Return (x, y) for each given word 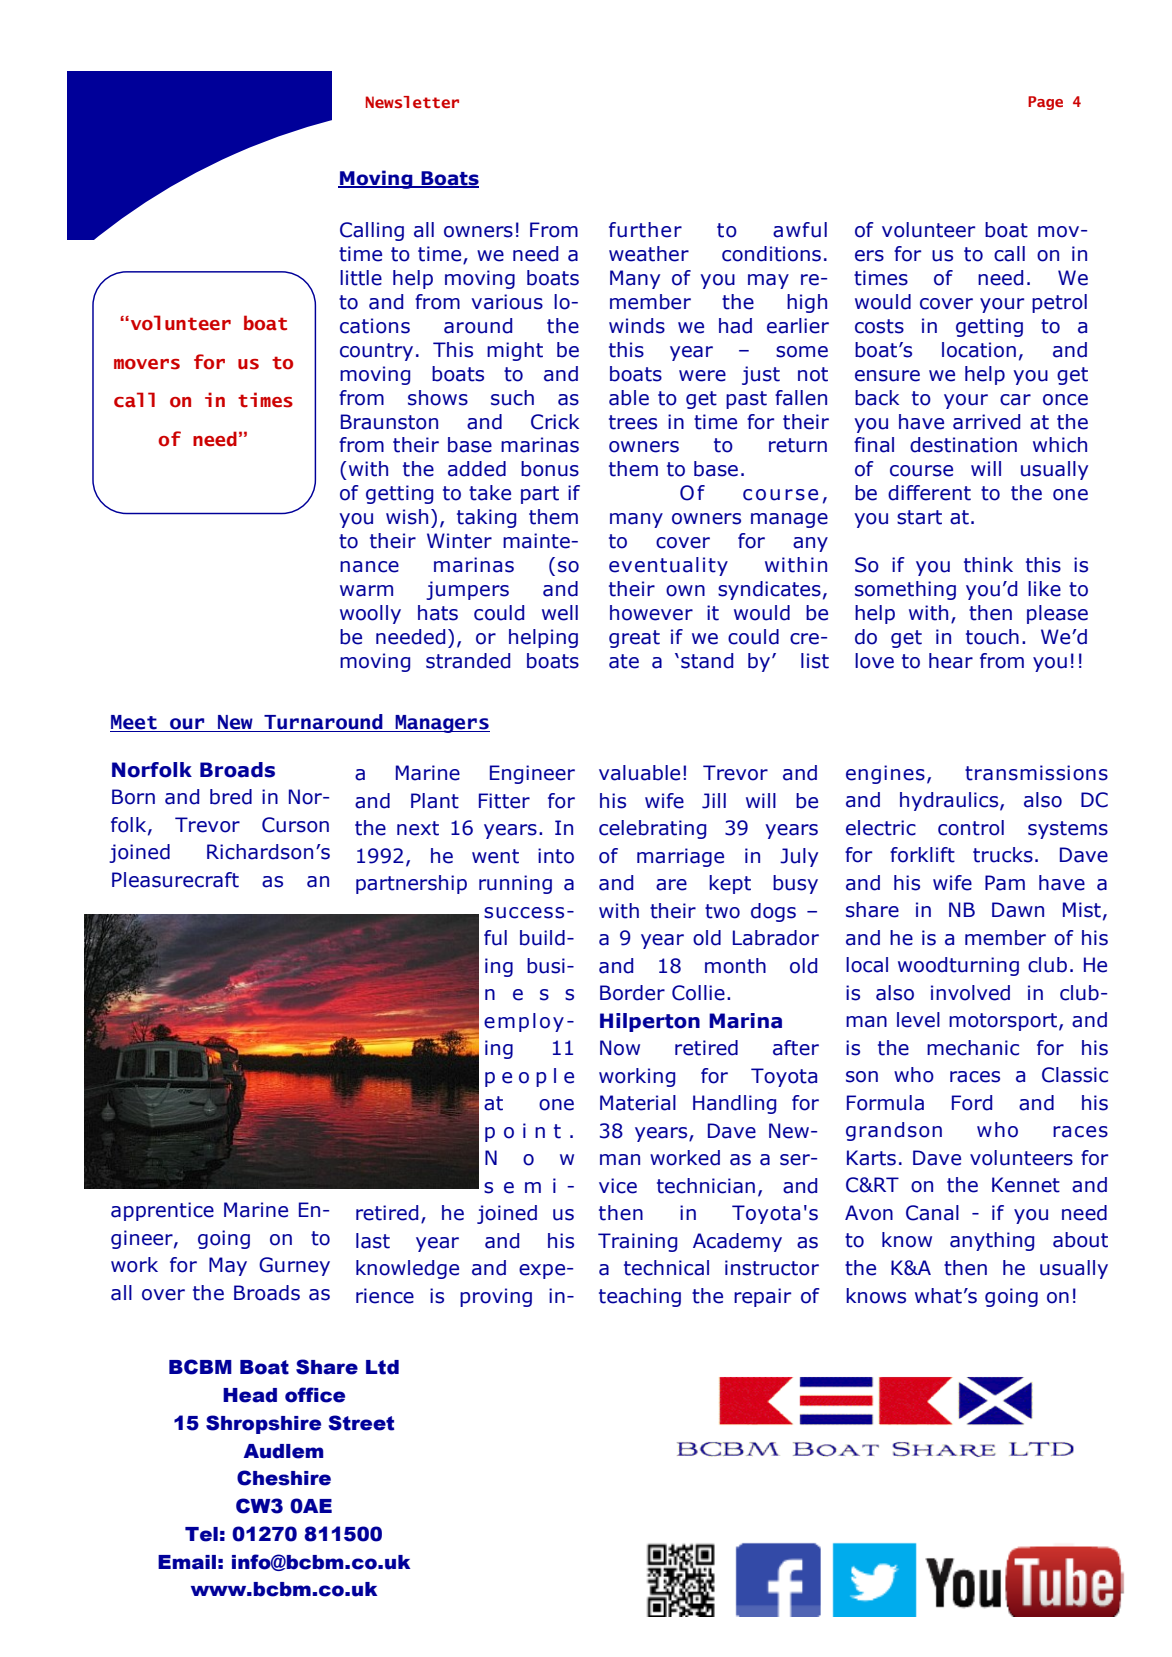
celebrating (652, 829)
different (929, 493)
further (645, 230)
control (971, 828)
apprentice (162, 1211)
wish (407, 517)
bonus (550, 469)
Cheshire (284, 1478)
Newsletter (412, 102)
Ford (972, 1103)
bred (231, 797)
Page (1045, 103)
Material (638, 1103)
